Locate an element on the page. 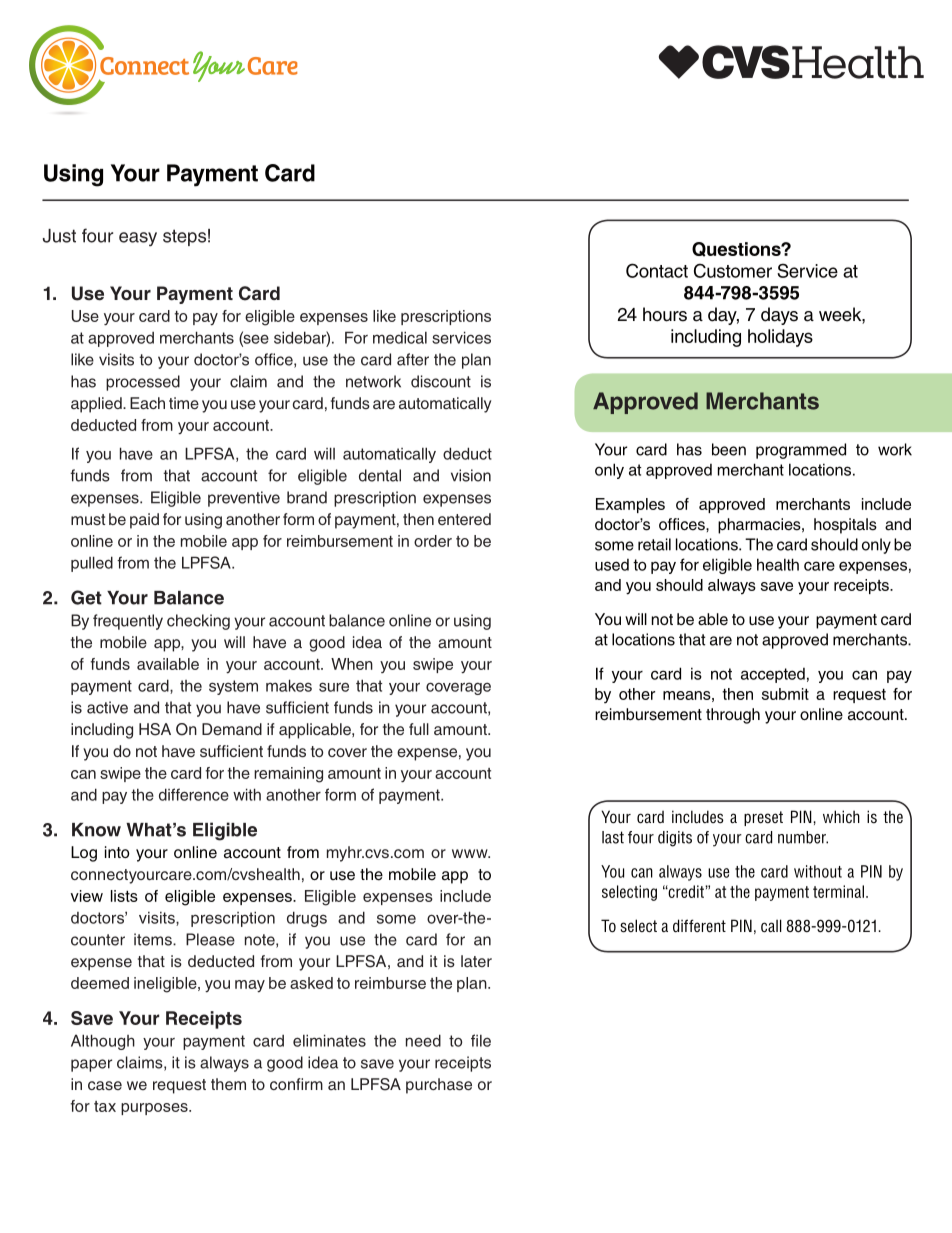 The width and height of the document is (952, 1233). been is located at coordinates (729, 449).
